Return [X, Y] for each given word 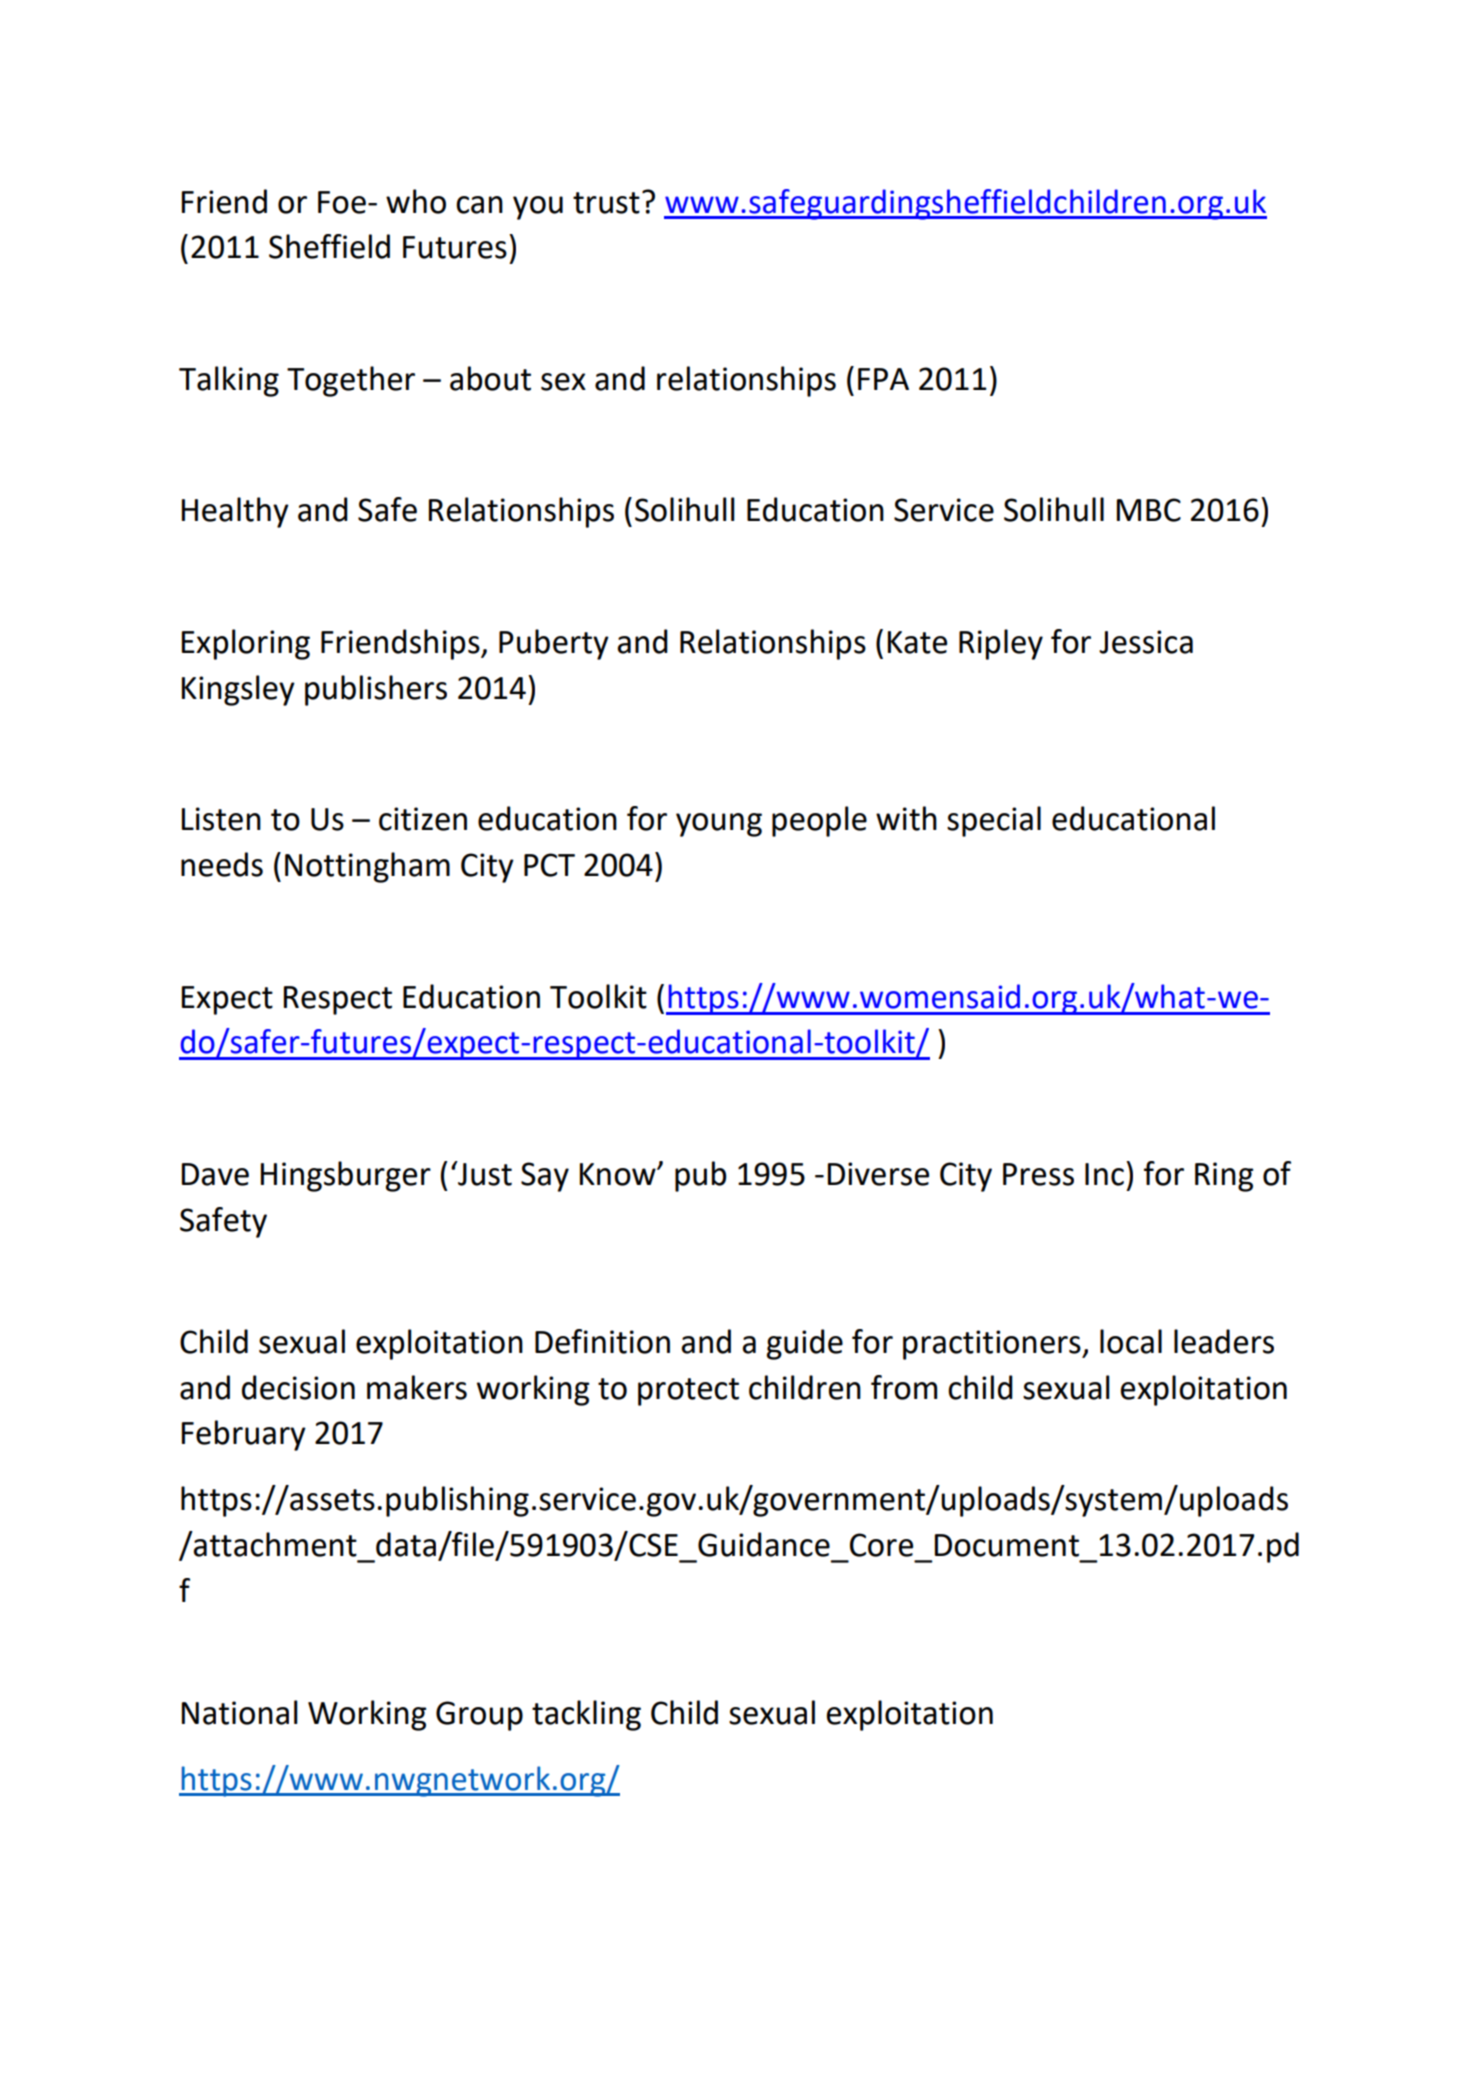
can [479, 205]
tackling [586, 1715]
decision [298, 1387]
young [719, 825]
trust [606, 203]
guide [804, 1344]
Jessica [1146, 642]
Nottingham [367, 867]
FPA [883, 379]
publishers [376, 690]
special [994, 821]
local [1131, 1341]
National [240, 1712]
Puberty [554, 644]
